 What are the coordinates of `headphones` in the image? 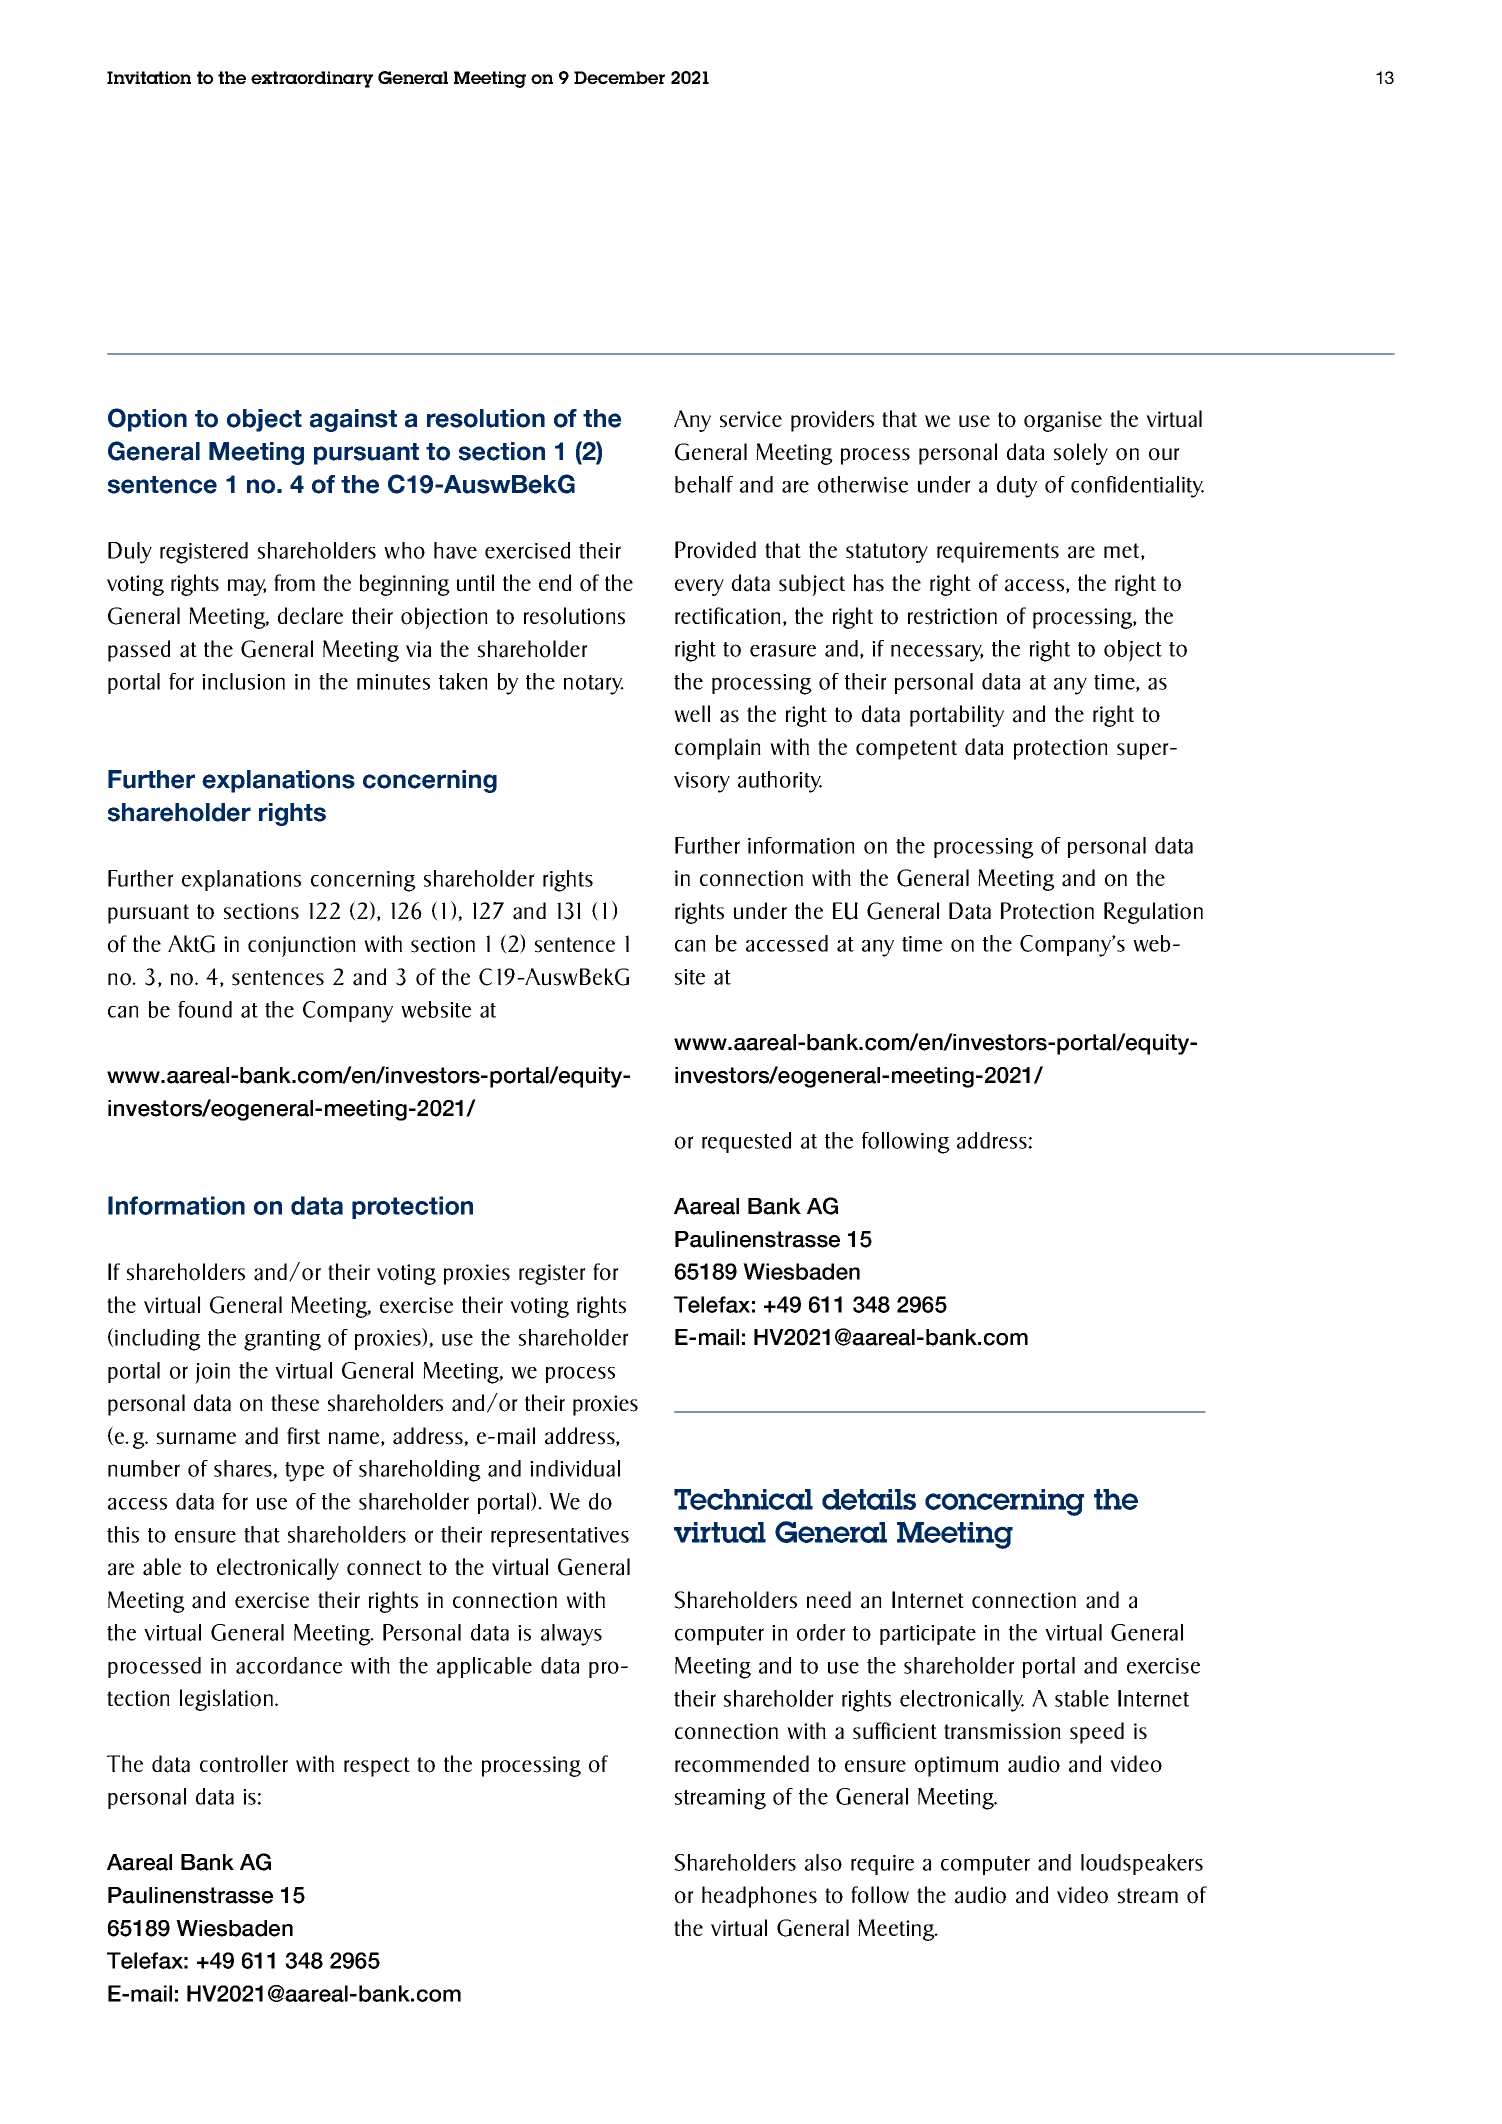 It's located at (759, 1897).
